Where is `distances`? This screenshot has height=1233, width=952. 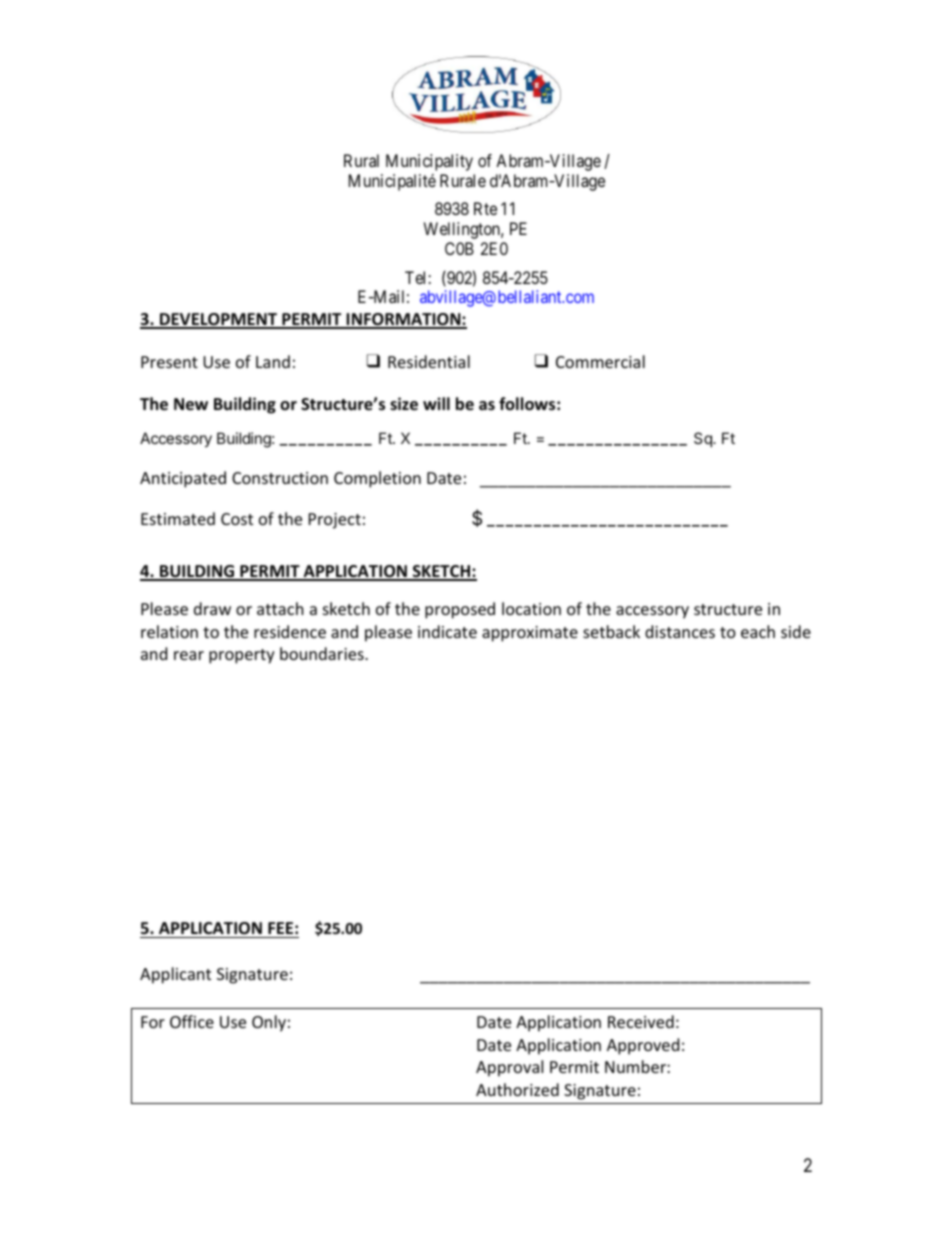 distances is located at coordinates (680, 631).
